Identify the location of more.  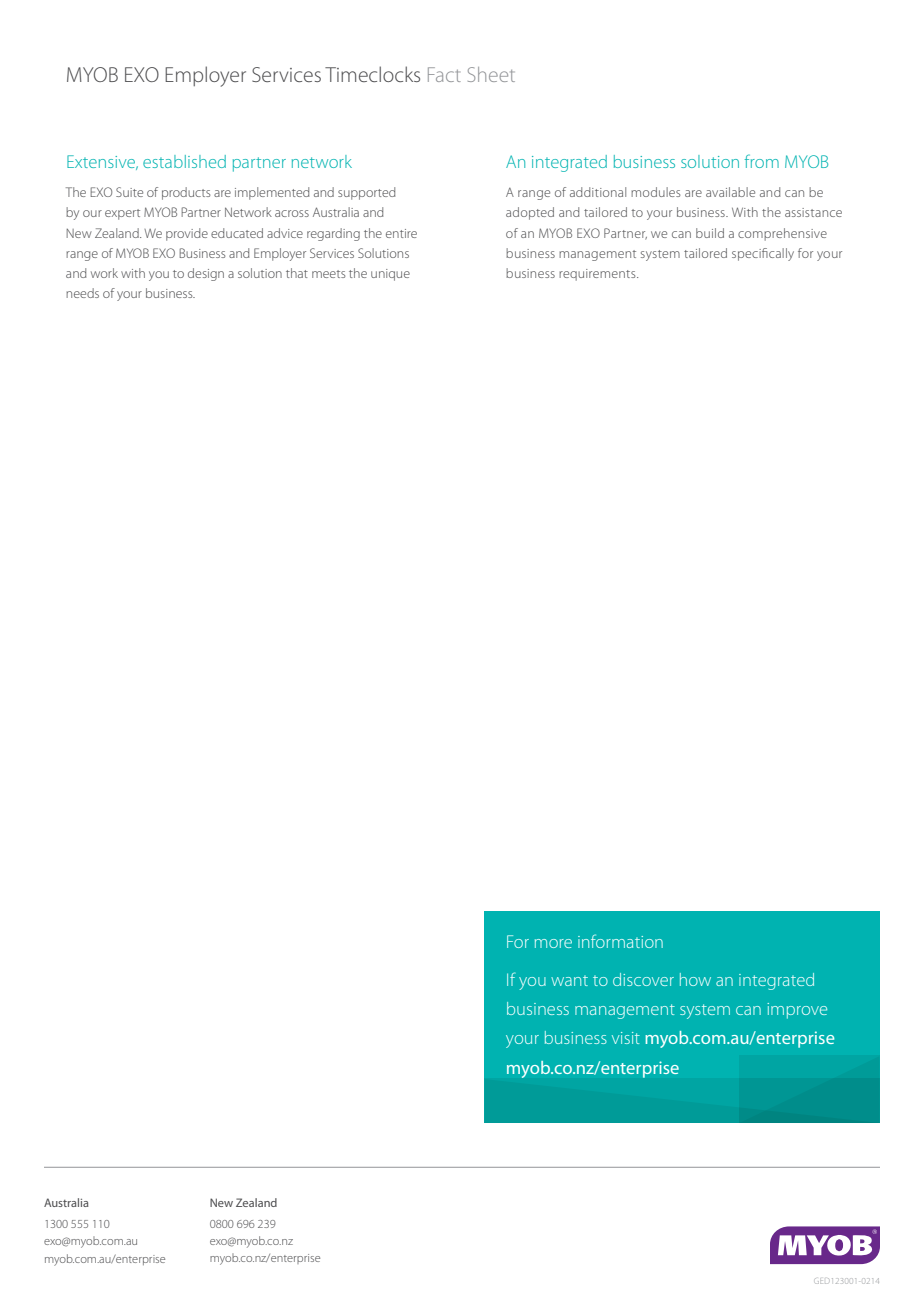
(553, 943).
